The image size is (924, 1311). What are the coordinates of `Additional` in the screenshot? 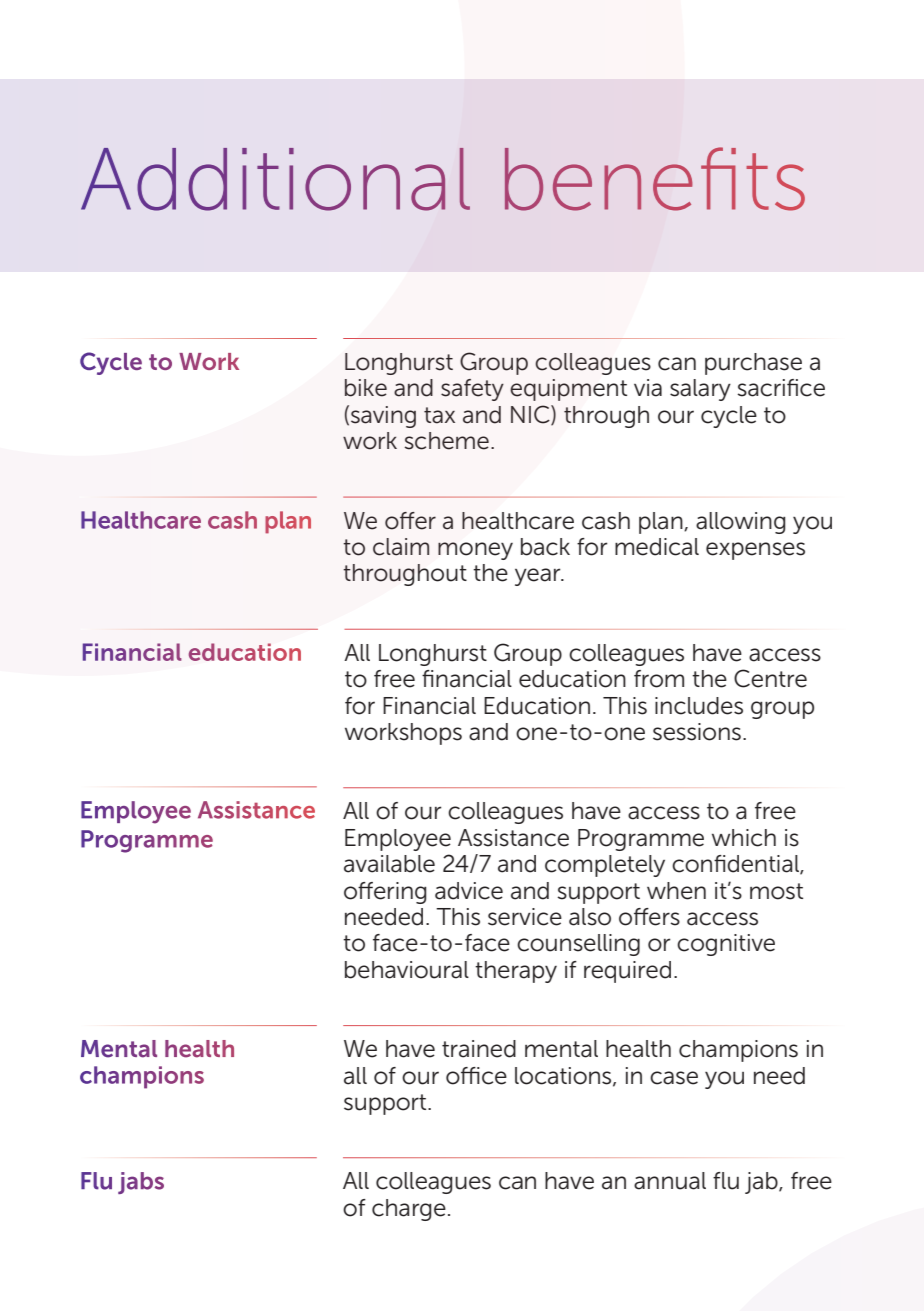 It's located at (275, 179).
